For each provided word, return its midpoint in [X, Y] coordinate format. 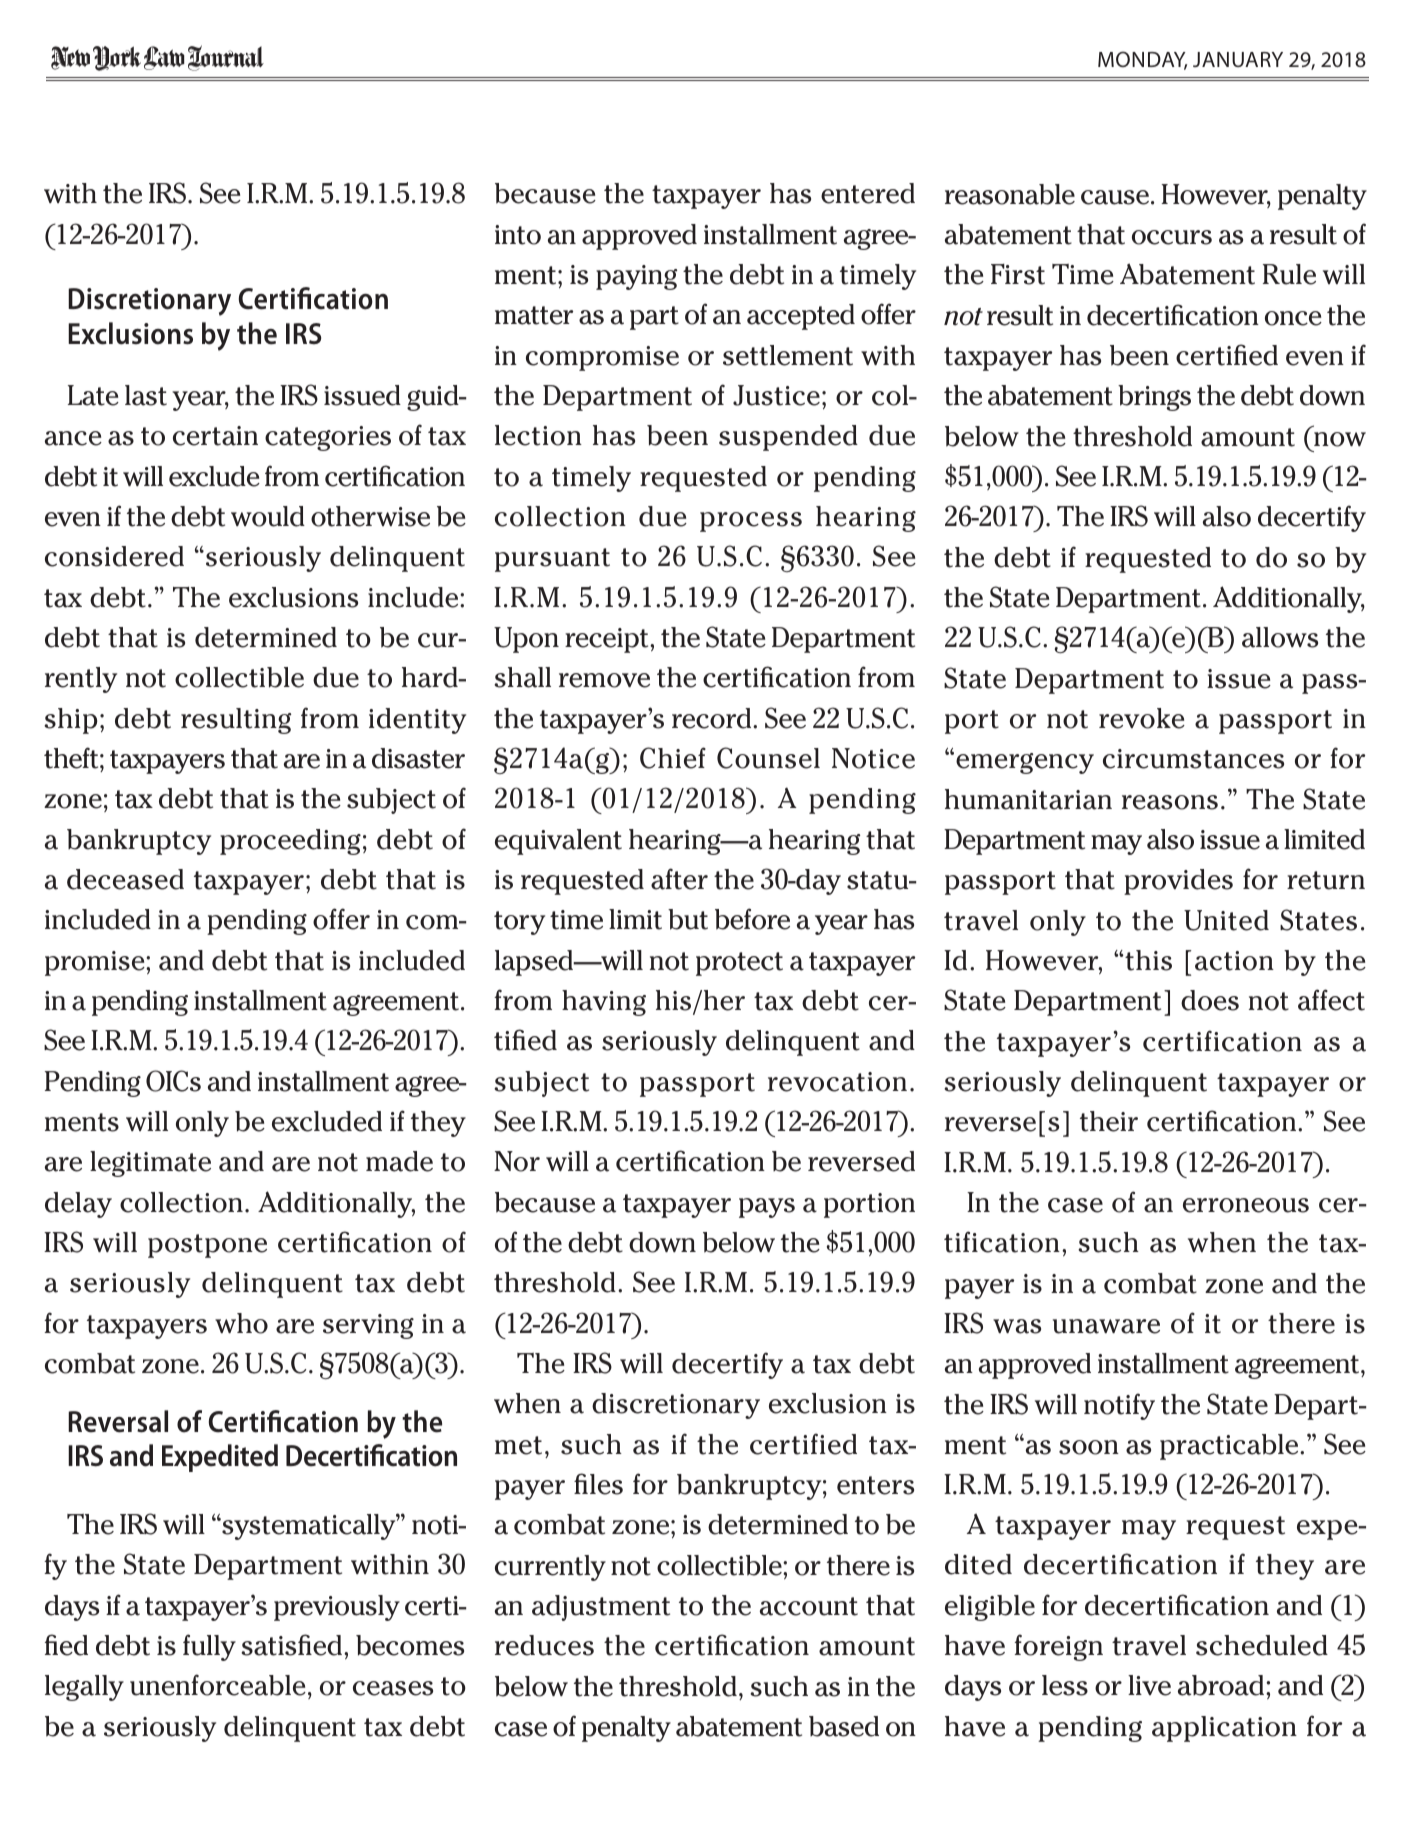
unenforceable [218, 1685]
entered [868, 193]
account [809, 1606]
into [518, 235]
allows [1280, 637]
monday [1142, 60]
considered [114, 556]
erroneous [1246, 1205]
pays [767, 1208]
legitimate [150, 1164]
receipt [608, 640]
